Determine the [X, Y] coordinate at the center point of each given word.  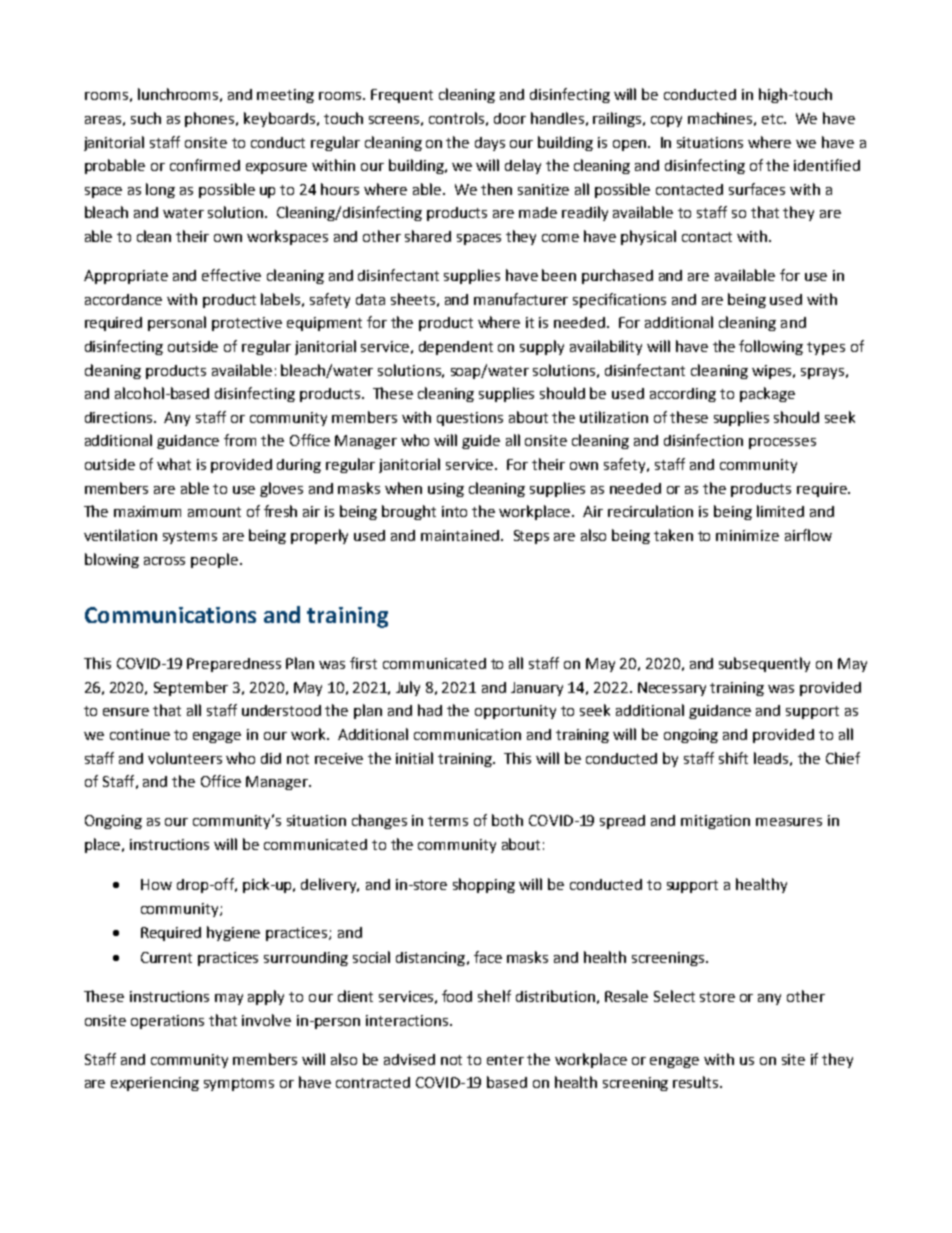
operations [167, 1022]
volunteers [185, 758]
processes [782, 443]
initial [414, 758]
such [146, 118]
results [697, 1082]
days [490, 144]
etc [773, 119]
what [174, 464]
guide [481, 442]
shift [733, 758]
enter [505, 1060]
